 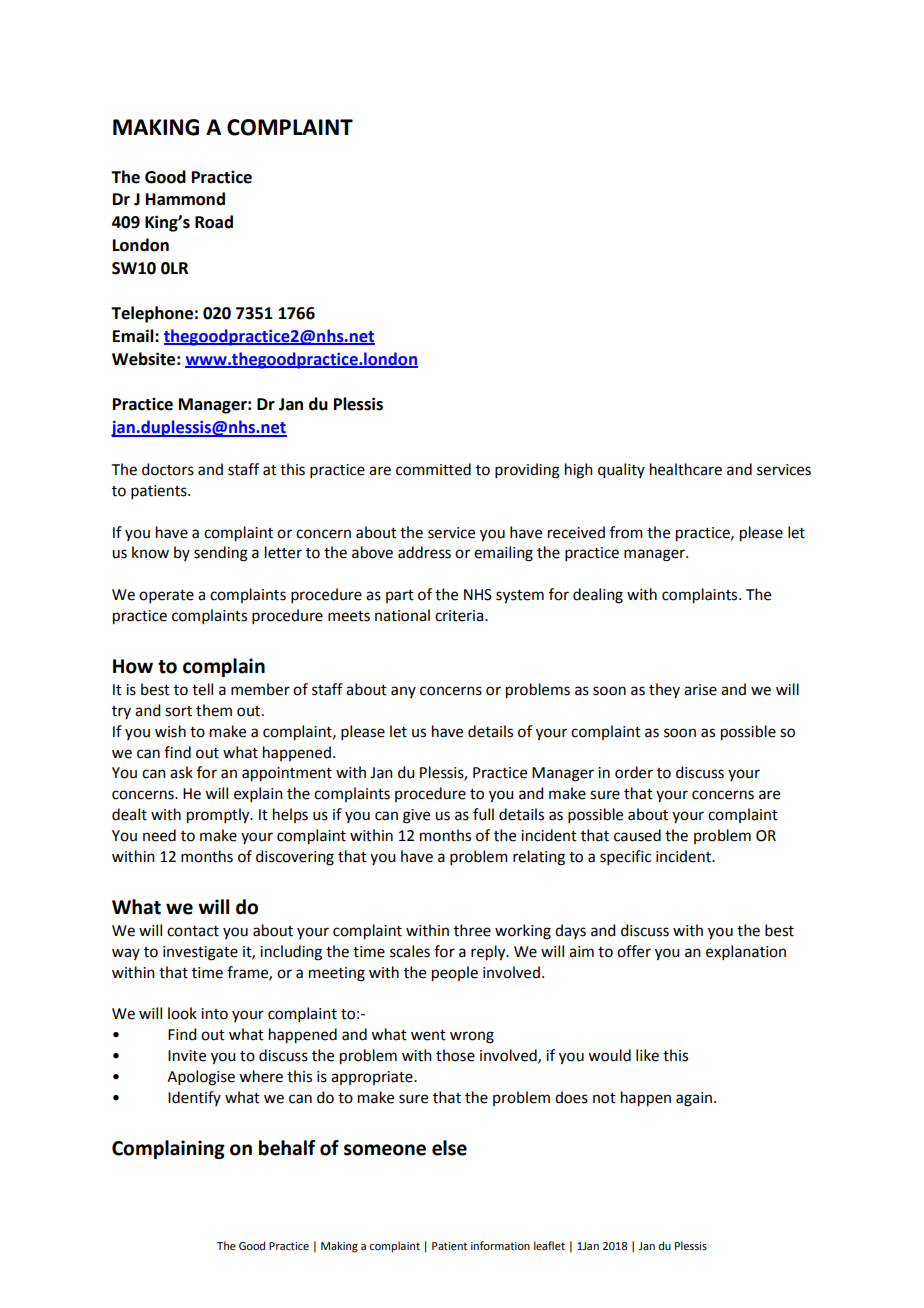 I want to click on committed, so click(x=433, y=469).
